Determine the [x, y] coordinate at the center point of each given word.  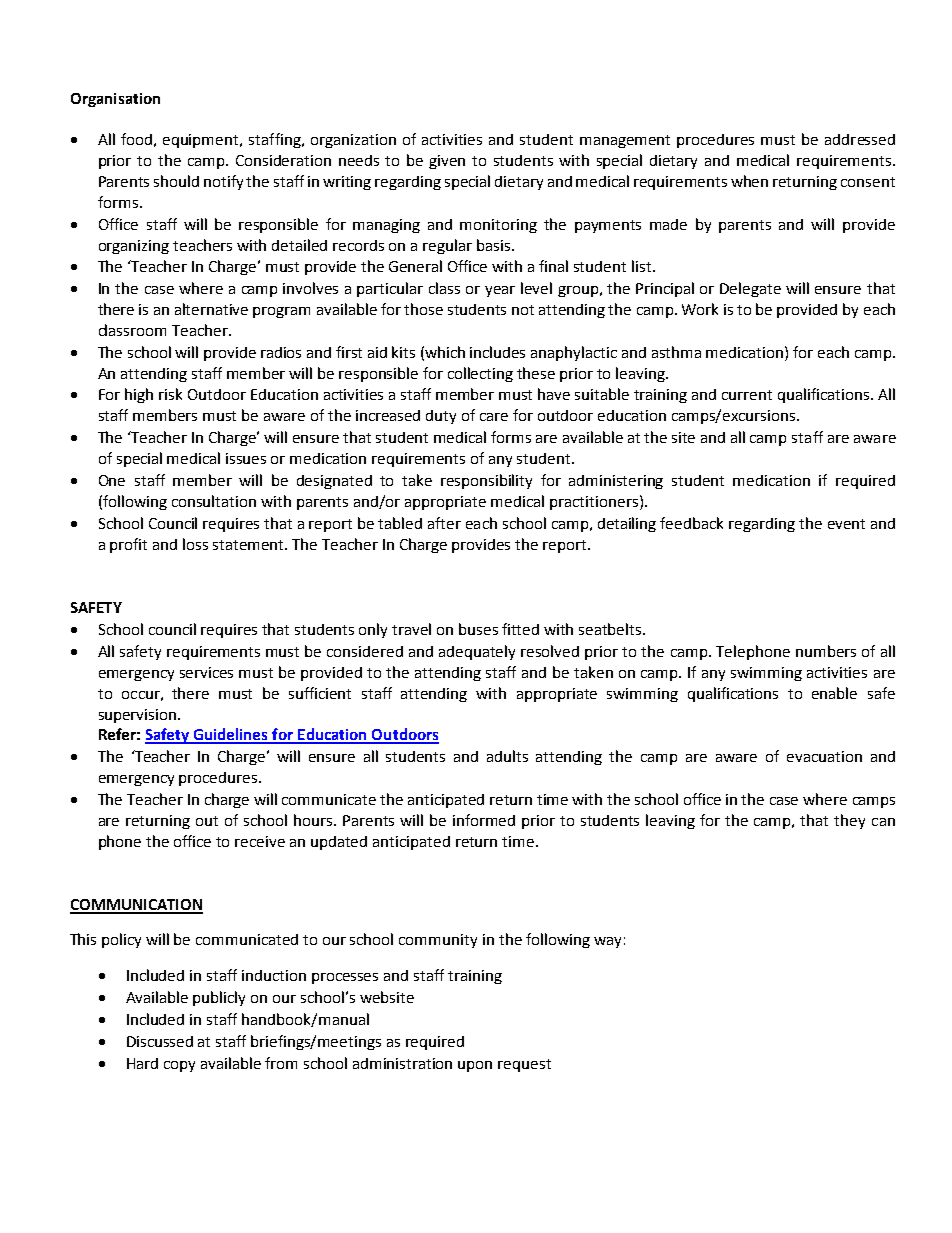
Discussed [160, 1041]
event [846, 524]
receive [260, 841]
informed [484, 820]
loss [195, 544]
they [849, 821]
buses [478, 629]
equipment [202, 141]
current [747, 395]
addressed [860, 139]
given [447, 162]
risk [170, 394]
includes [497, 352]
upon [475, 1066]
